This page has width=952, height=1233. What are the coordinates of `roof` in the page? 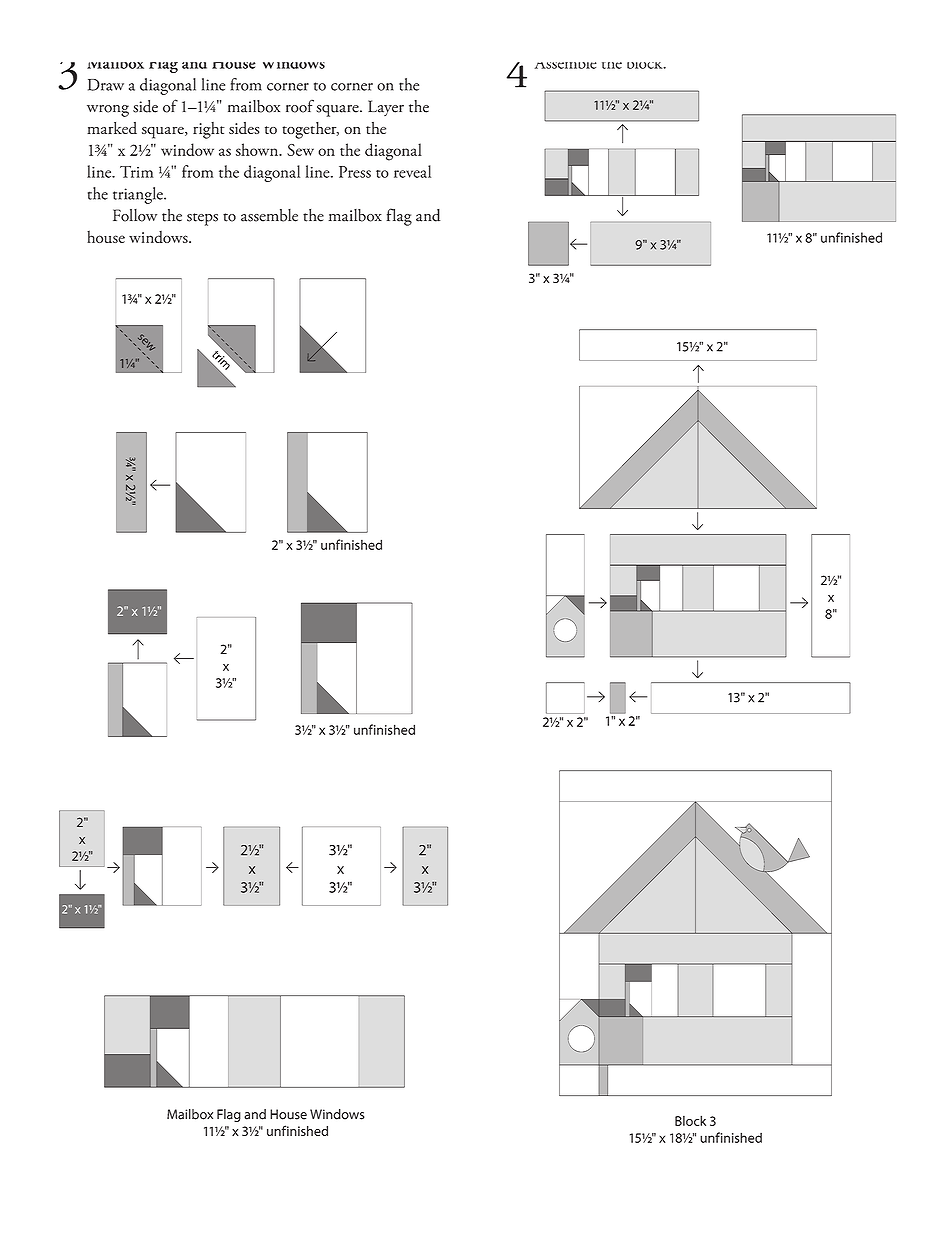 It's located at (300, 106).
